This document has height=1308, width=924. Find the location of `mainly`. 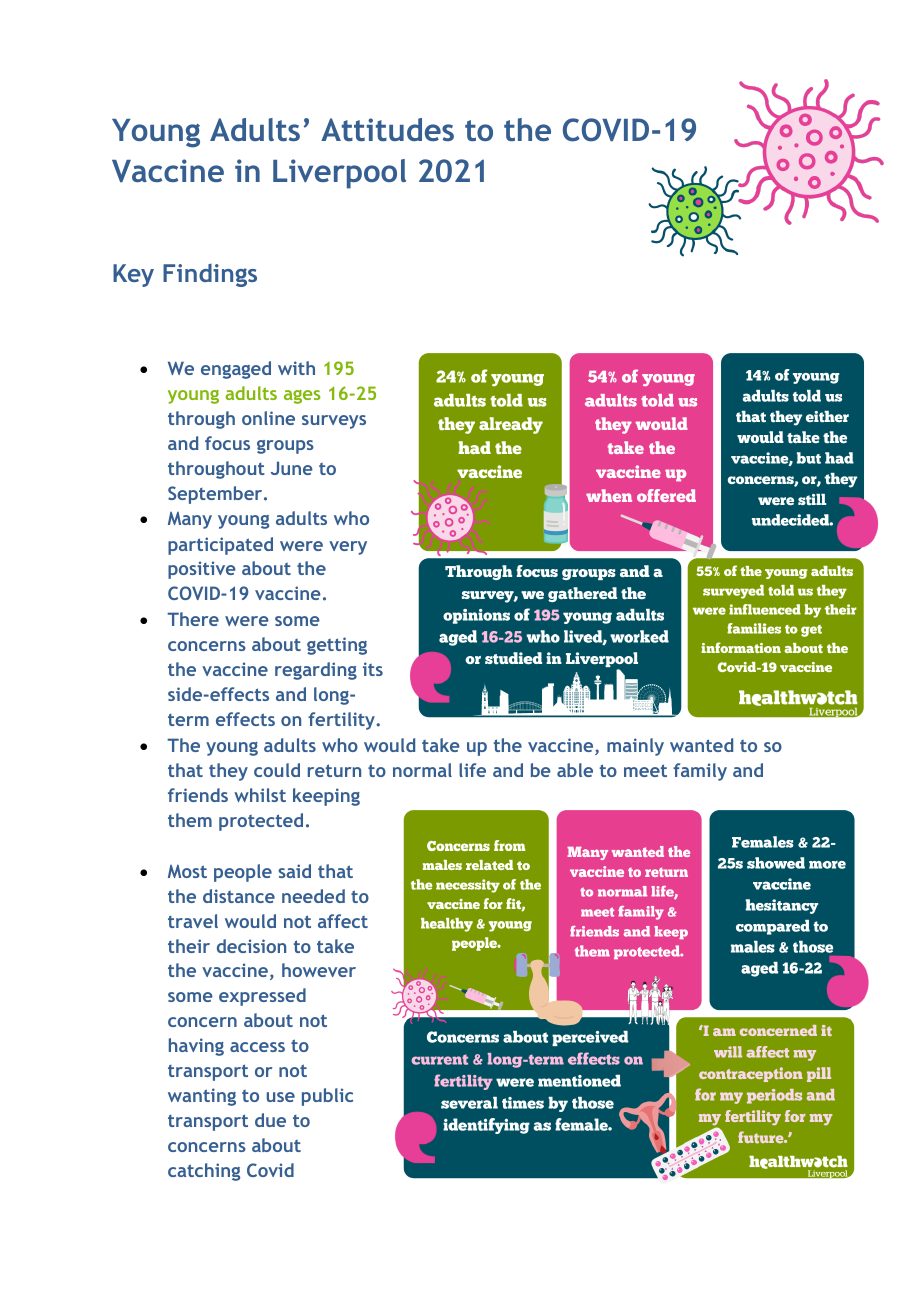

mainly is located at coordinates (635, 747).
